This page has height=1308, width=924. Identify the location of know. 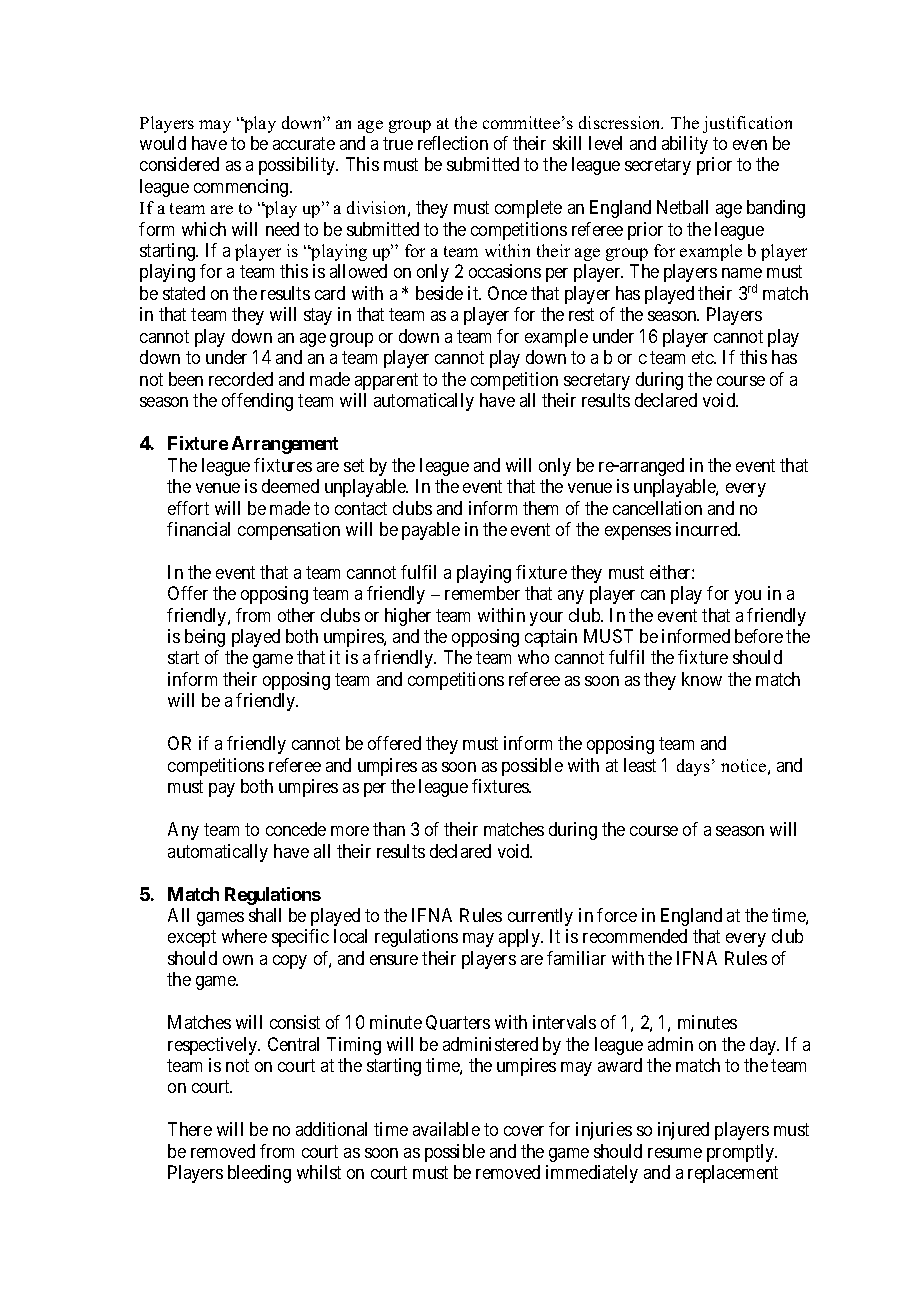
(702, 679).
